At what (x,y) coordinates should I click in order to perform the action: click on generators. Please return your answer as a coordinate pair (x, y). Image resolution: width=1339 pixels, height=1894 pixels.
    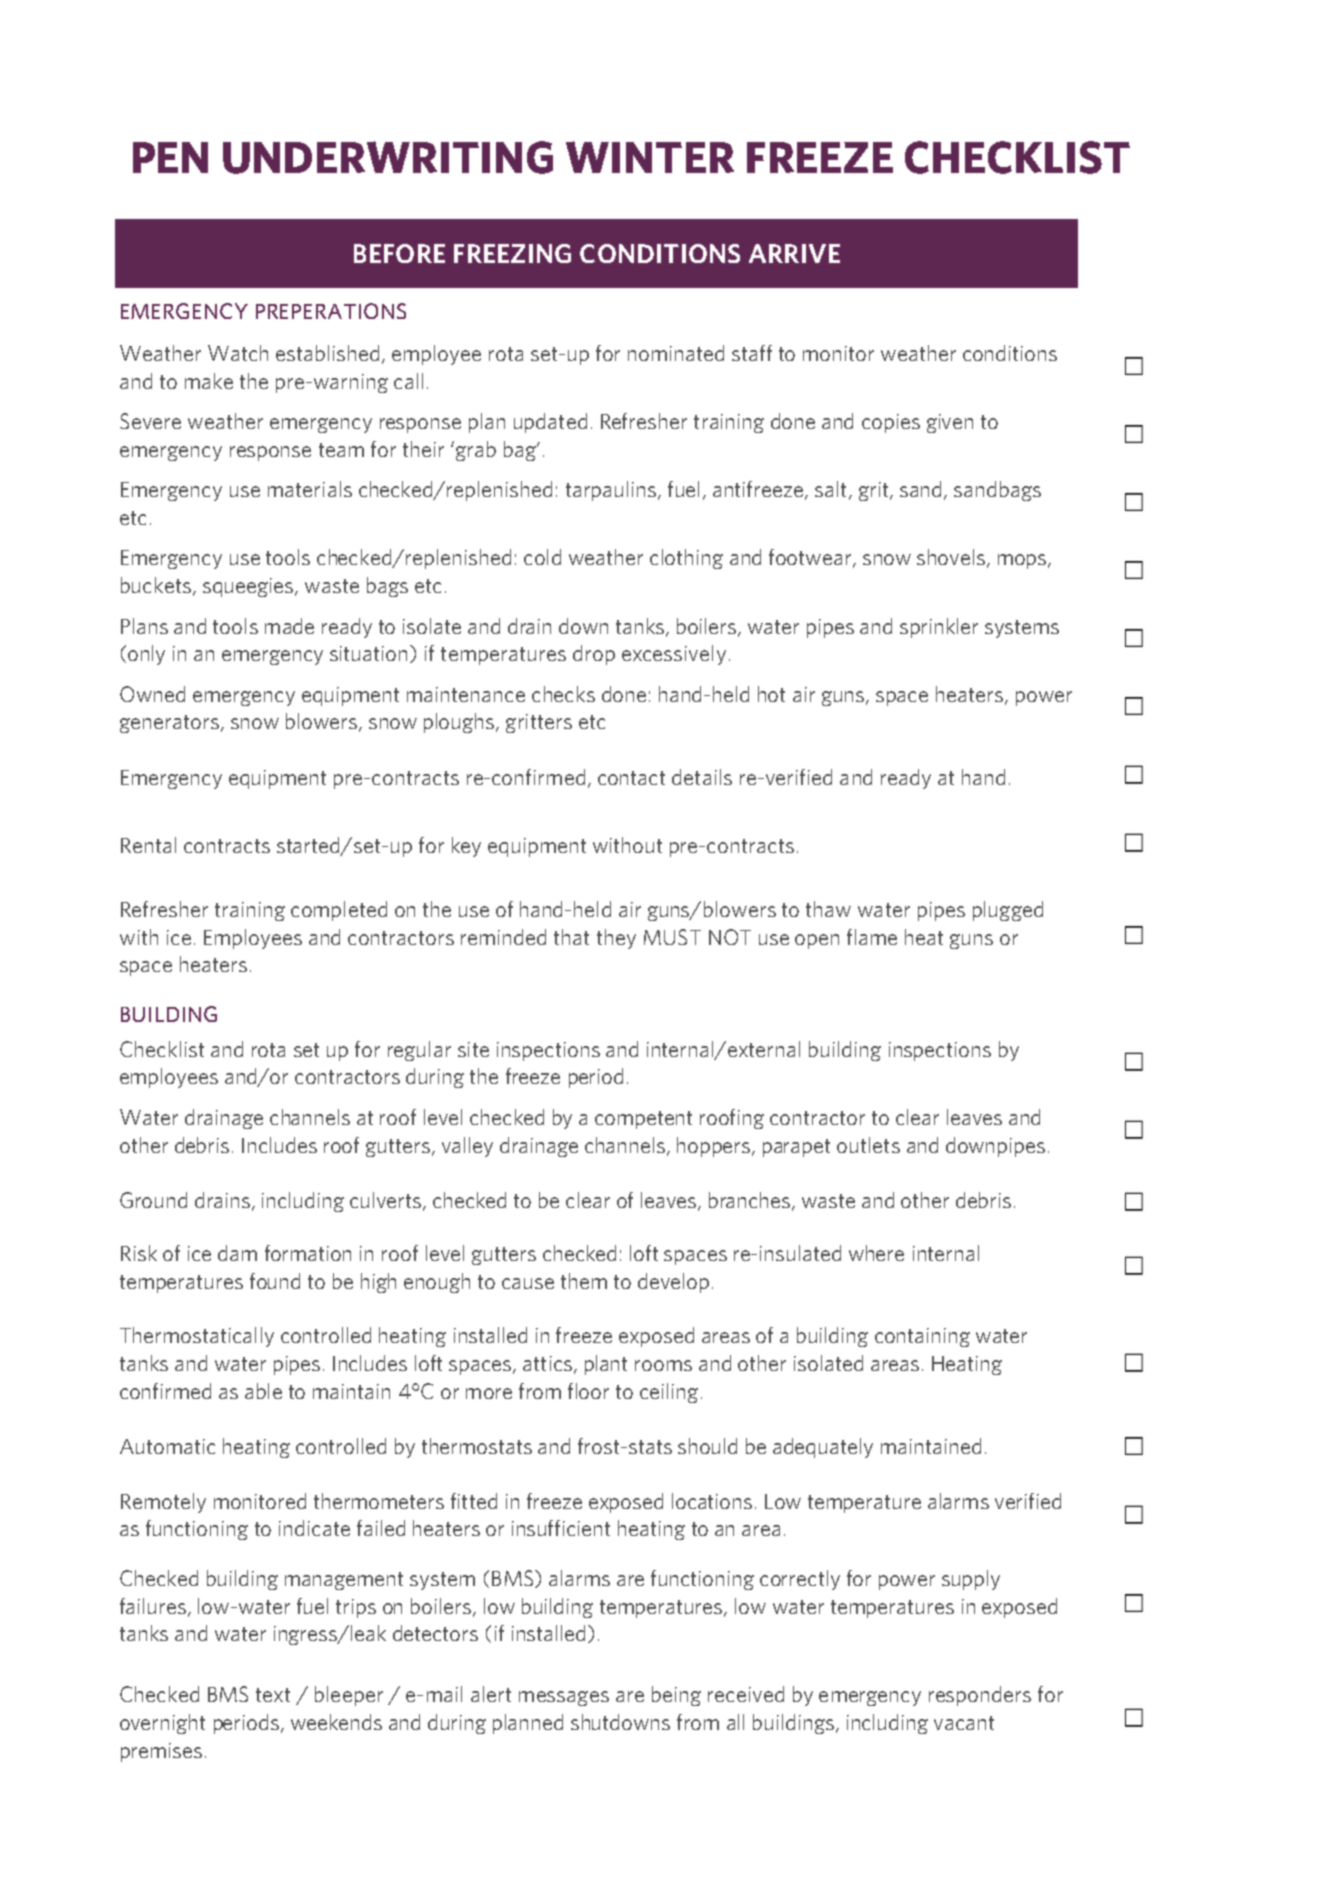
    Looking at the image, I should click on (169, 724).
